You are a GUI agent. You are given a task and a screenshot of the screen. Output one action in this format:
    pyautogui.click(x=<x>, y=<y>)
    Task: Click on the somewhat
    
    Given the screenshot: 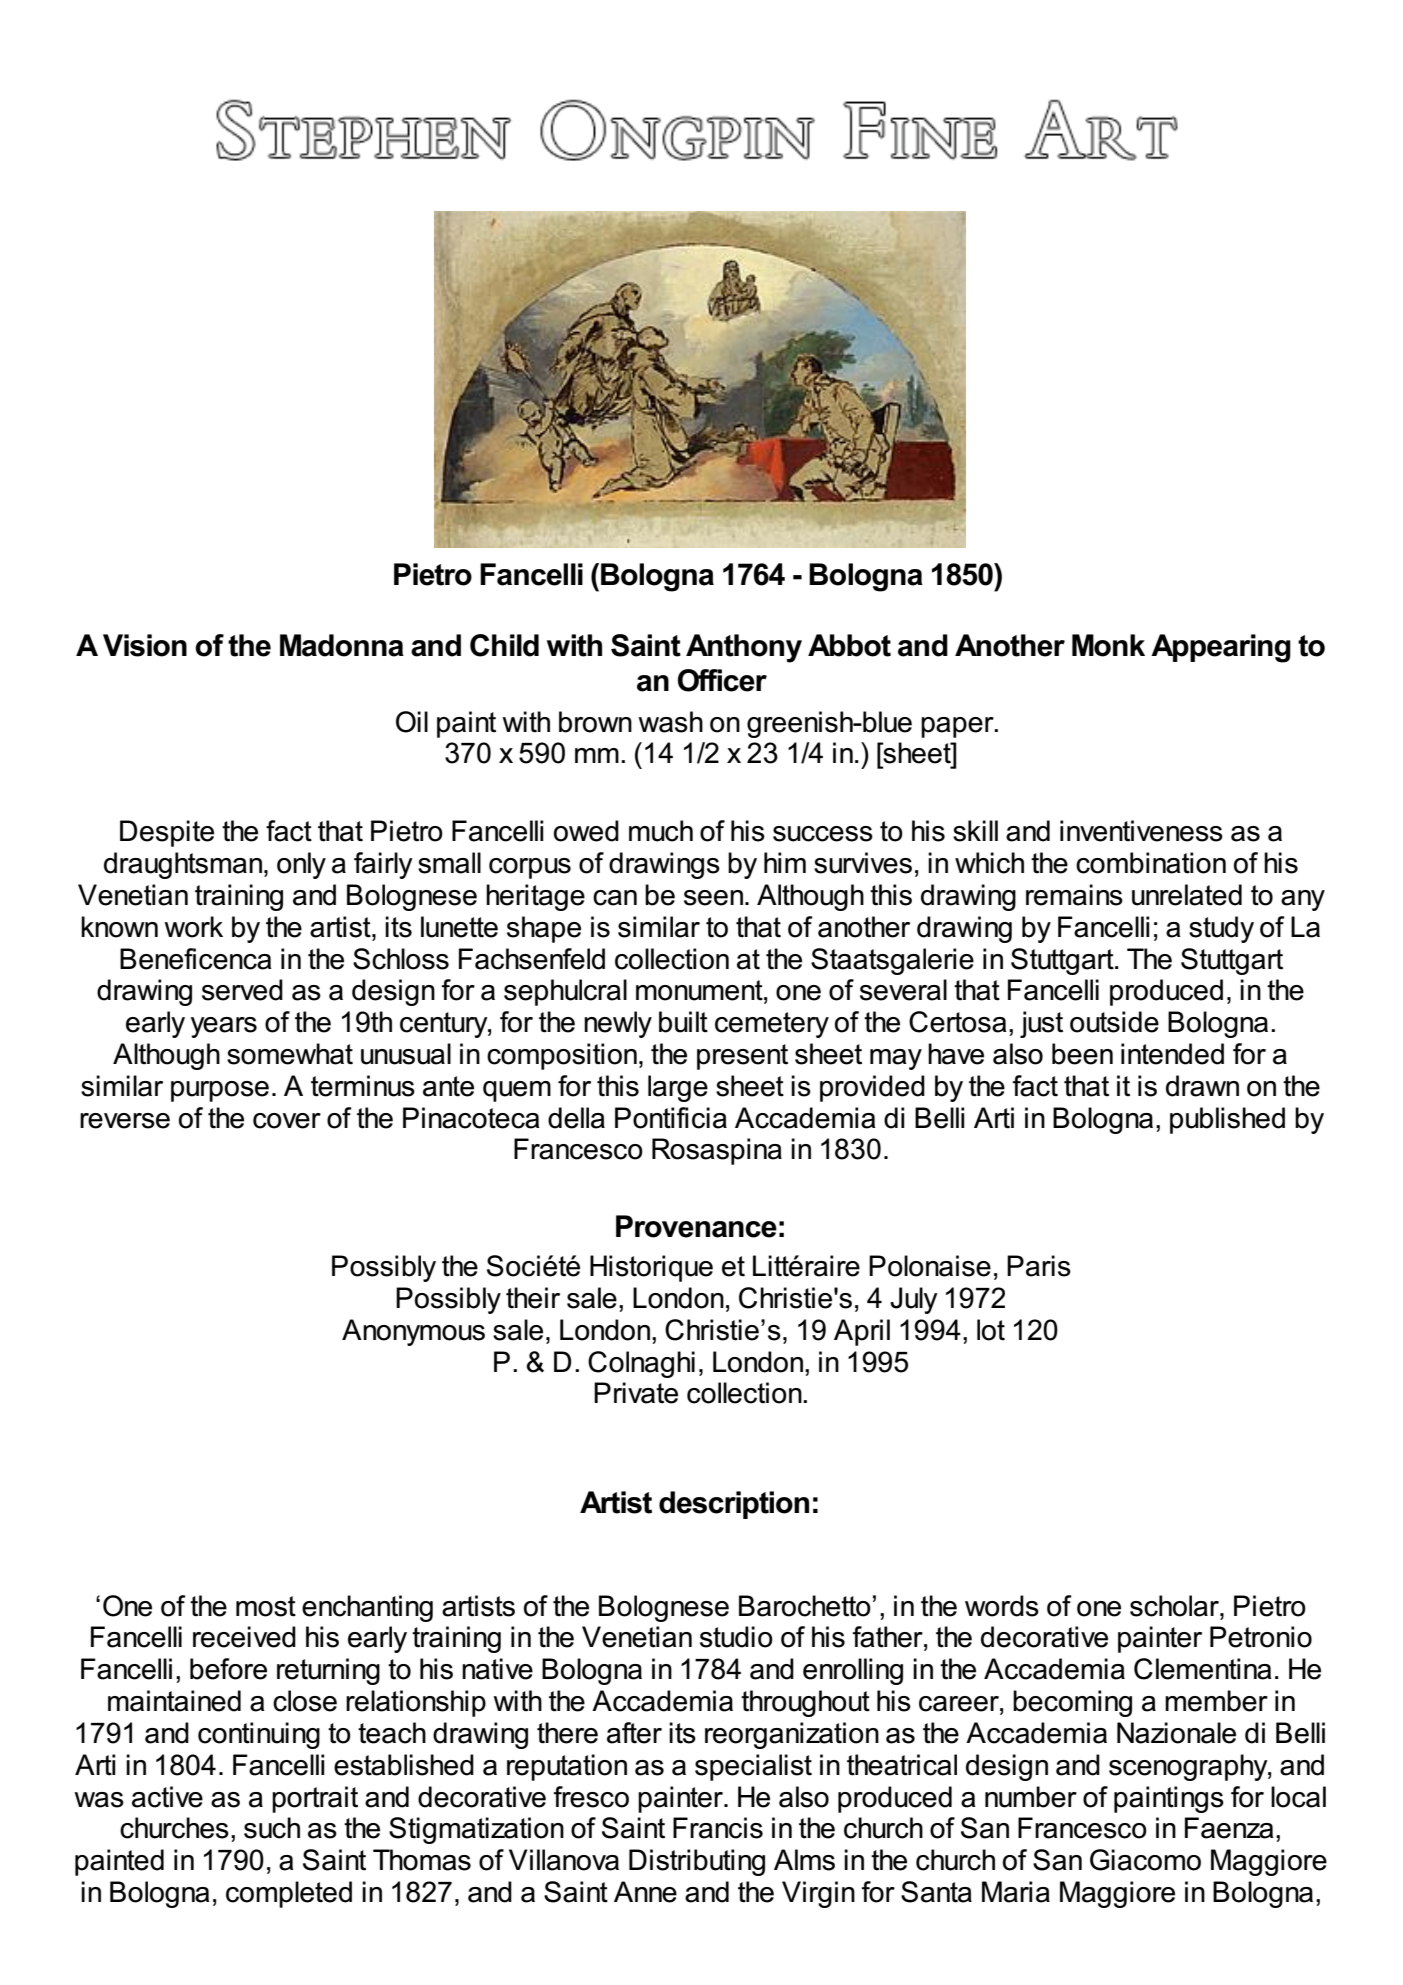 What is the action you would take?
    pyautogui.click(x=290, y=1054)
